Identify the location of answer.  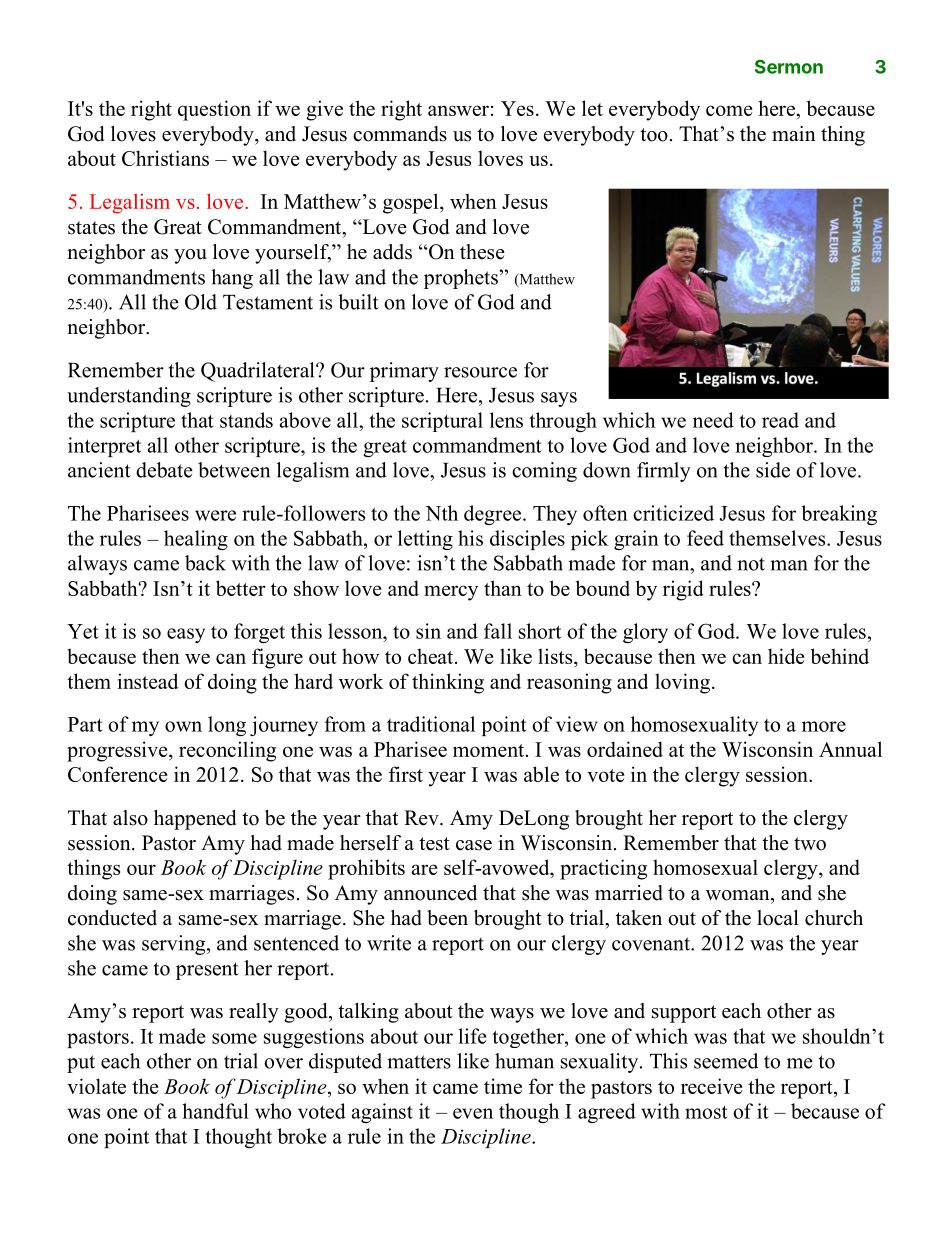
(458, 110).
